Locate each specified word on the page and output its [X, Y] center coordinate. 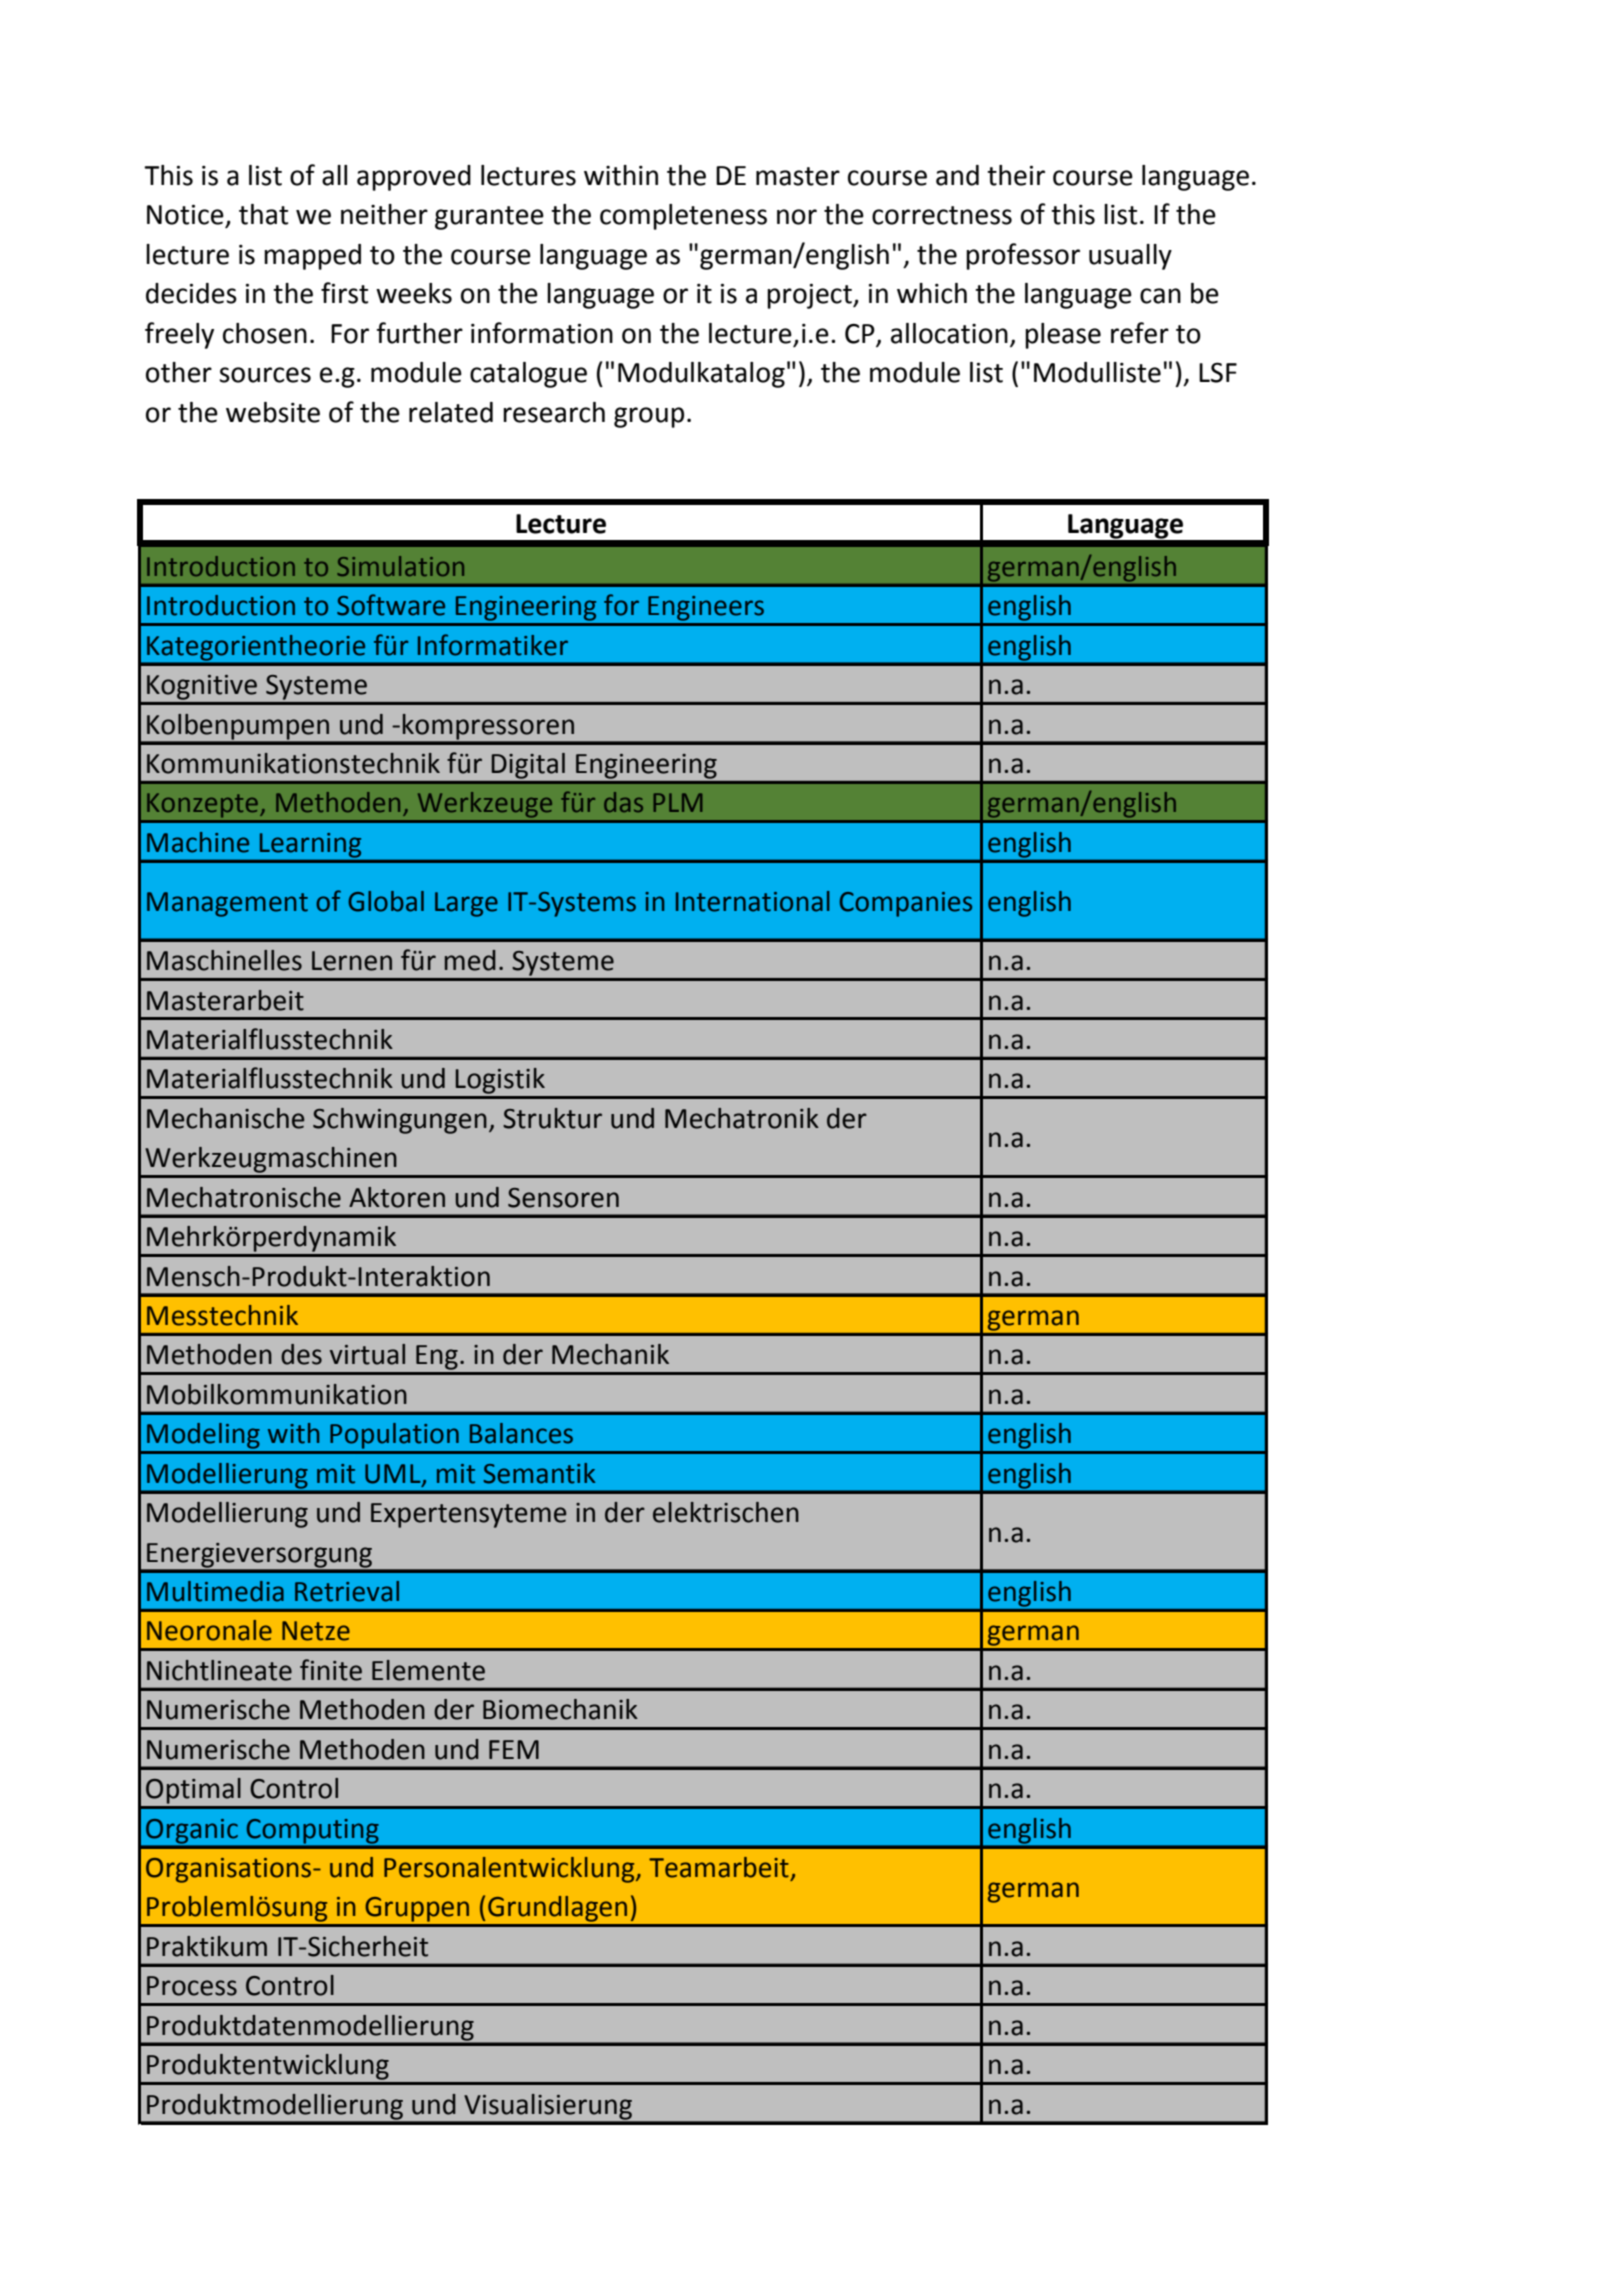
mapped [312, 257]
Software [391, 605]
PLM [678, 802]
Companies [906, 904]
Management [227, 904]
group [649, 417]
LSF [1218, 372]
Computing [312, 1831]
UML [394, 1474]
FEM [514, 1749]
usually [1130, 257]
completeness [683, 217]
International [753, 901]
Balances [521, 1433]
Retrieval [347, 1591]
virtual [367, 1354]
